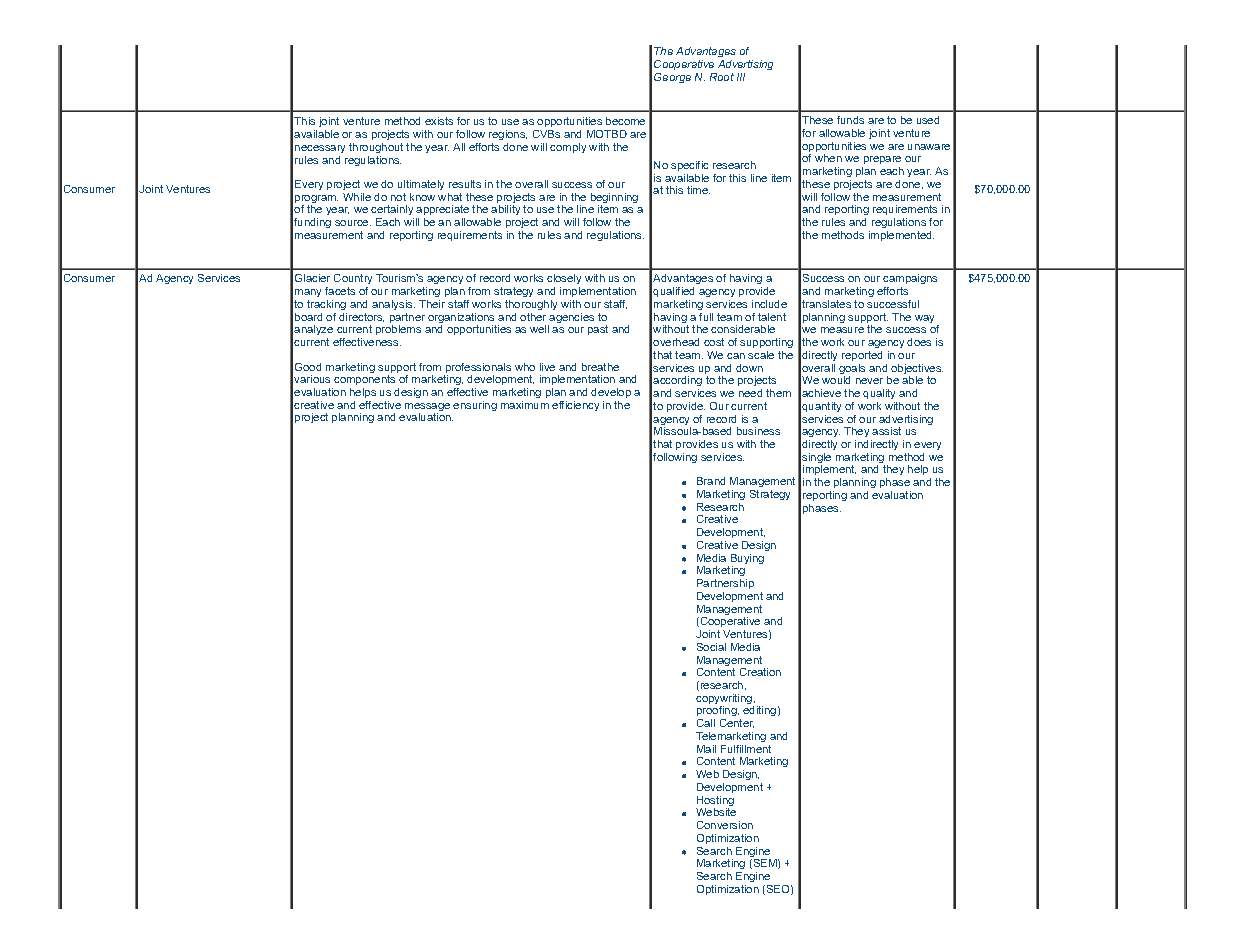 The width and height of the image is (1233, 952). What do you see at coordinates (353, 281) in the image?
I see `Country` at bounding box center [353, 281].
